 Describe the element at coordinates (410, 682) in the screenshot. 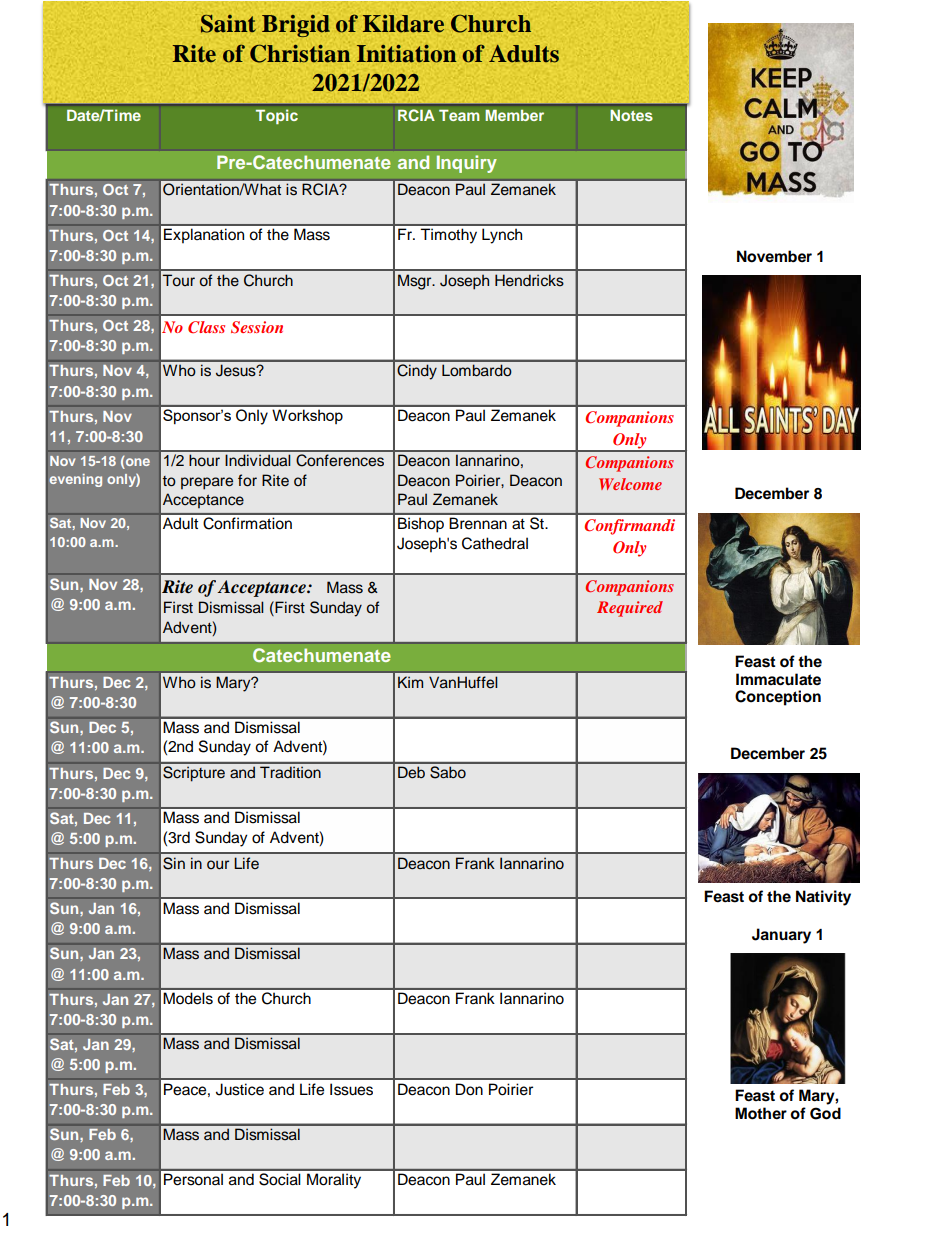

I see `Kim` at that location.
